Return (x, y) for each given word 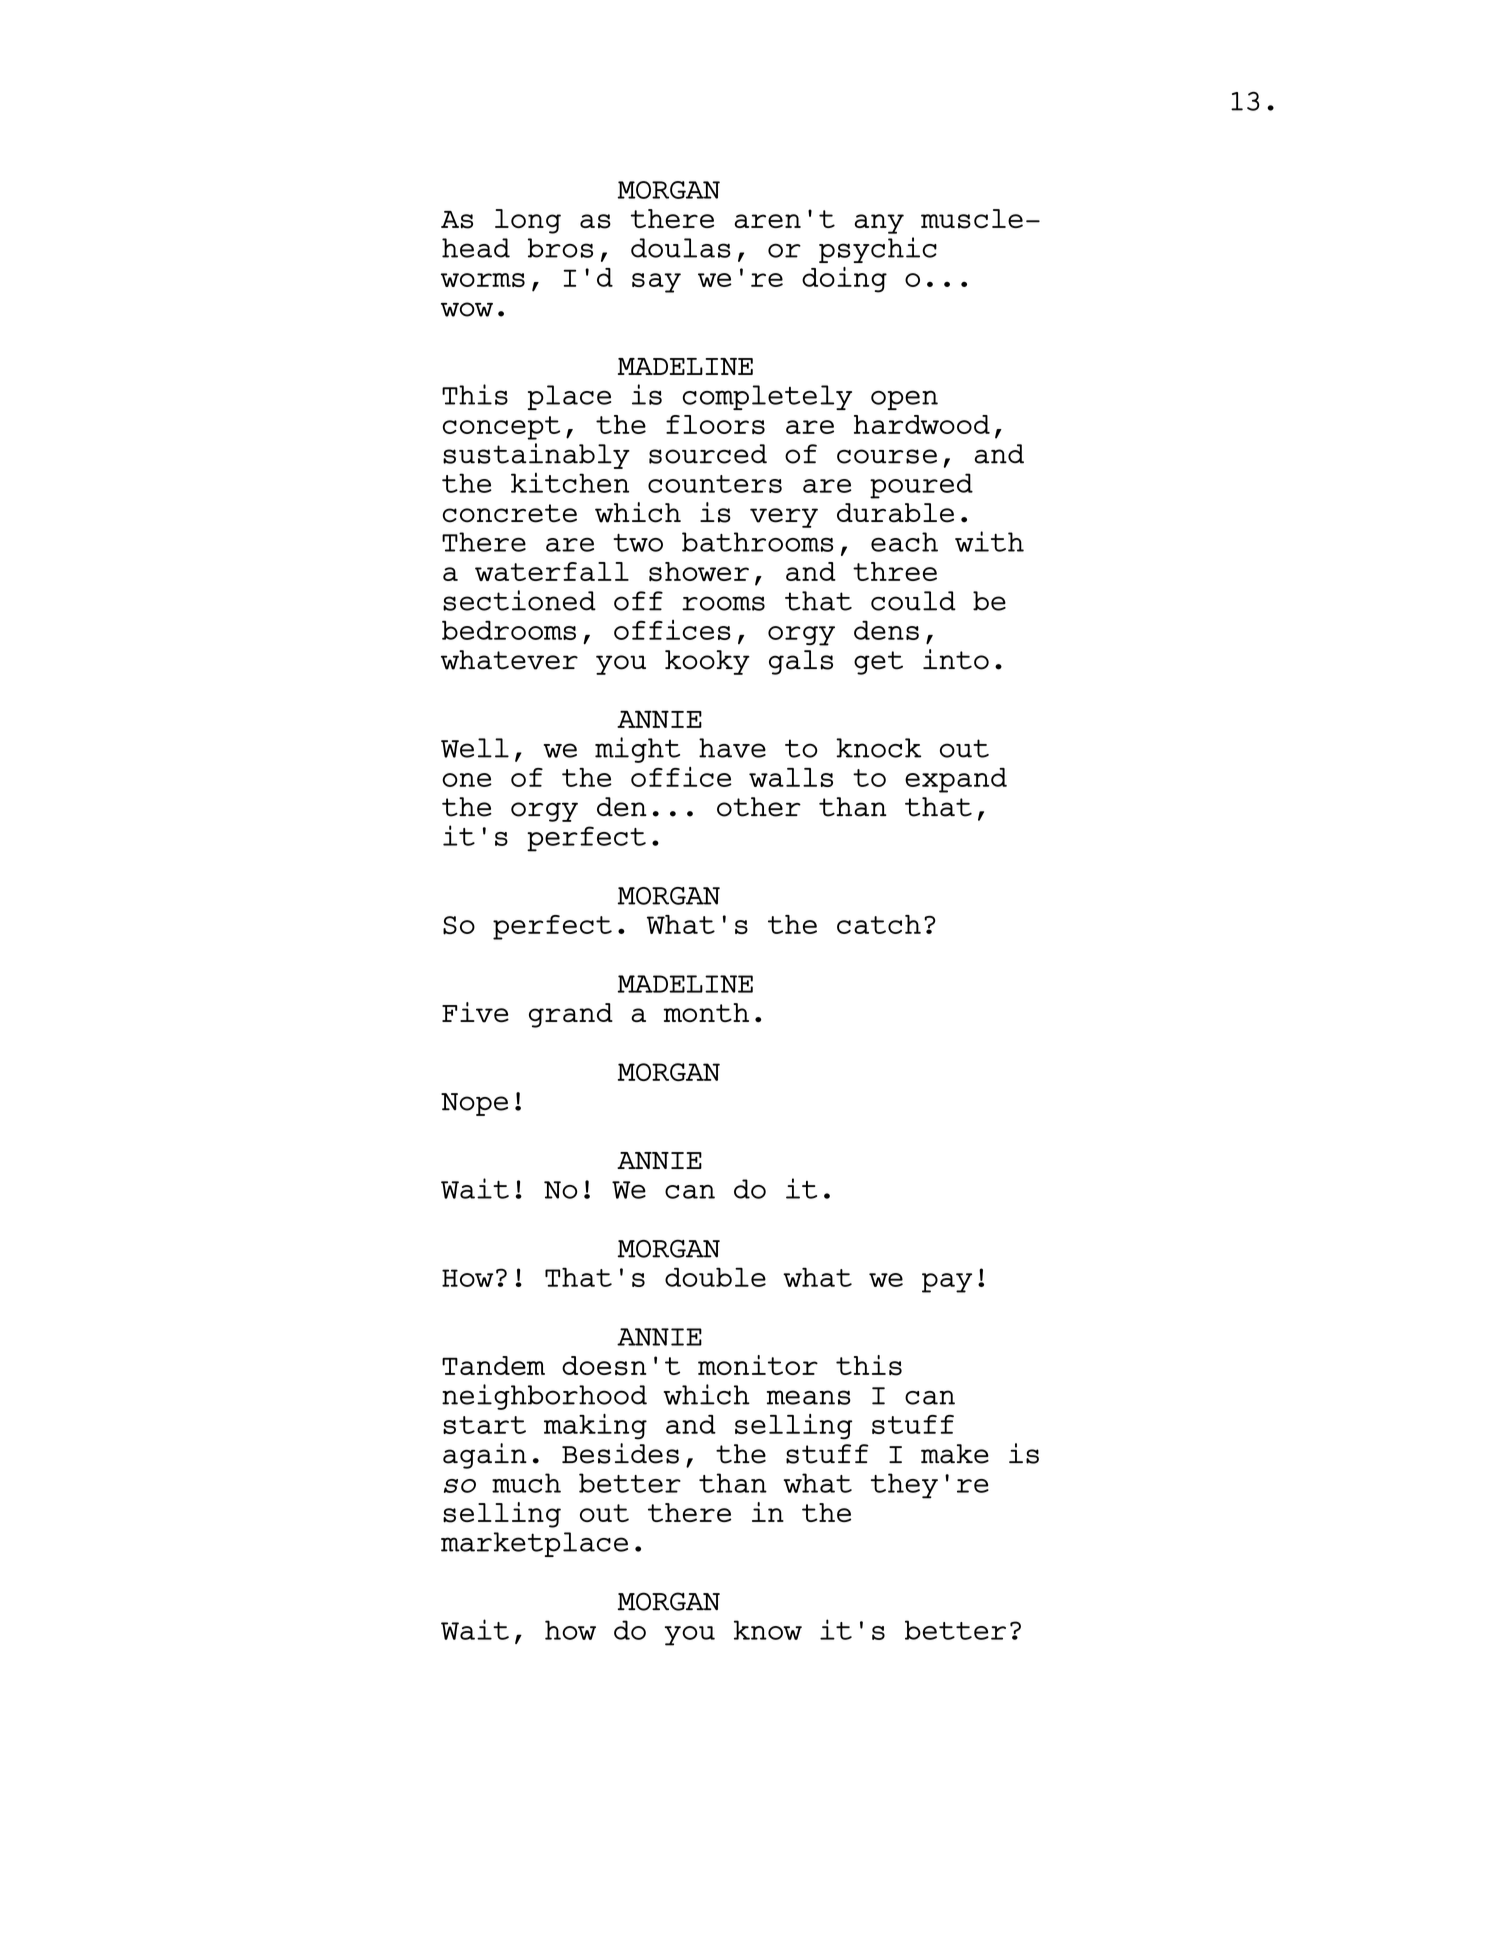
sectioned (519, 600)
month (706, 1013)
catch (879, 924)
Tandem (493, 1365)
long (528, 221)
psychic (878, 250)
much (526, 1483)
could (913, 601)
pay (947, 1283)
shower (699, 572)
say (656, 283)
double (715, 1277)
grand (571, 1015)
